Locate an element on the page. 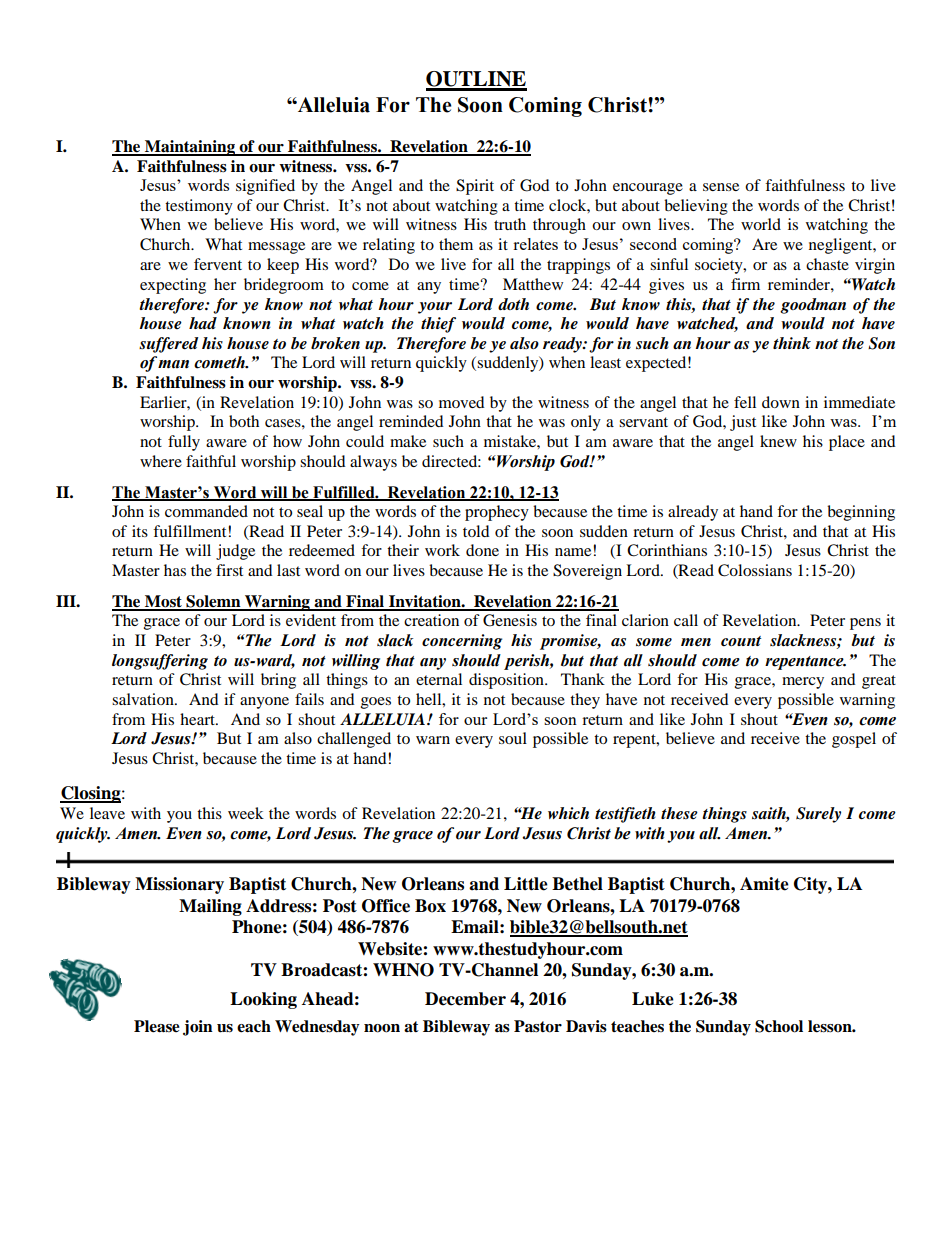 The image size is (952, 1233). School is located at coordinates (779, 1026).
